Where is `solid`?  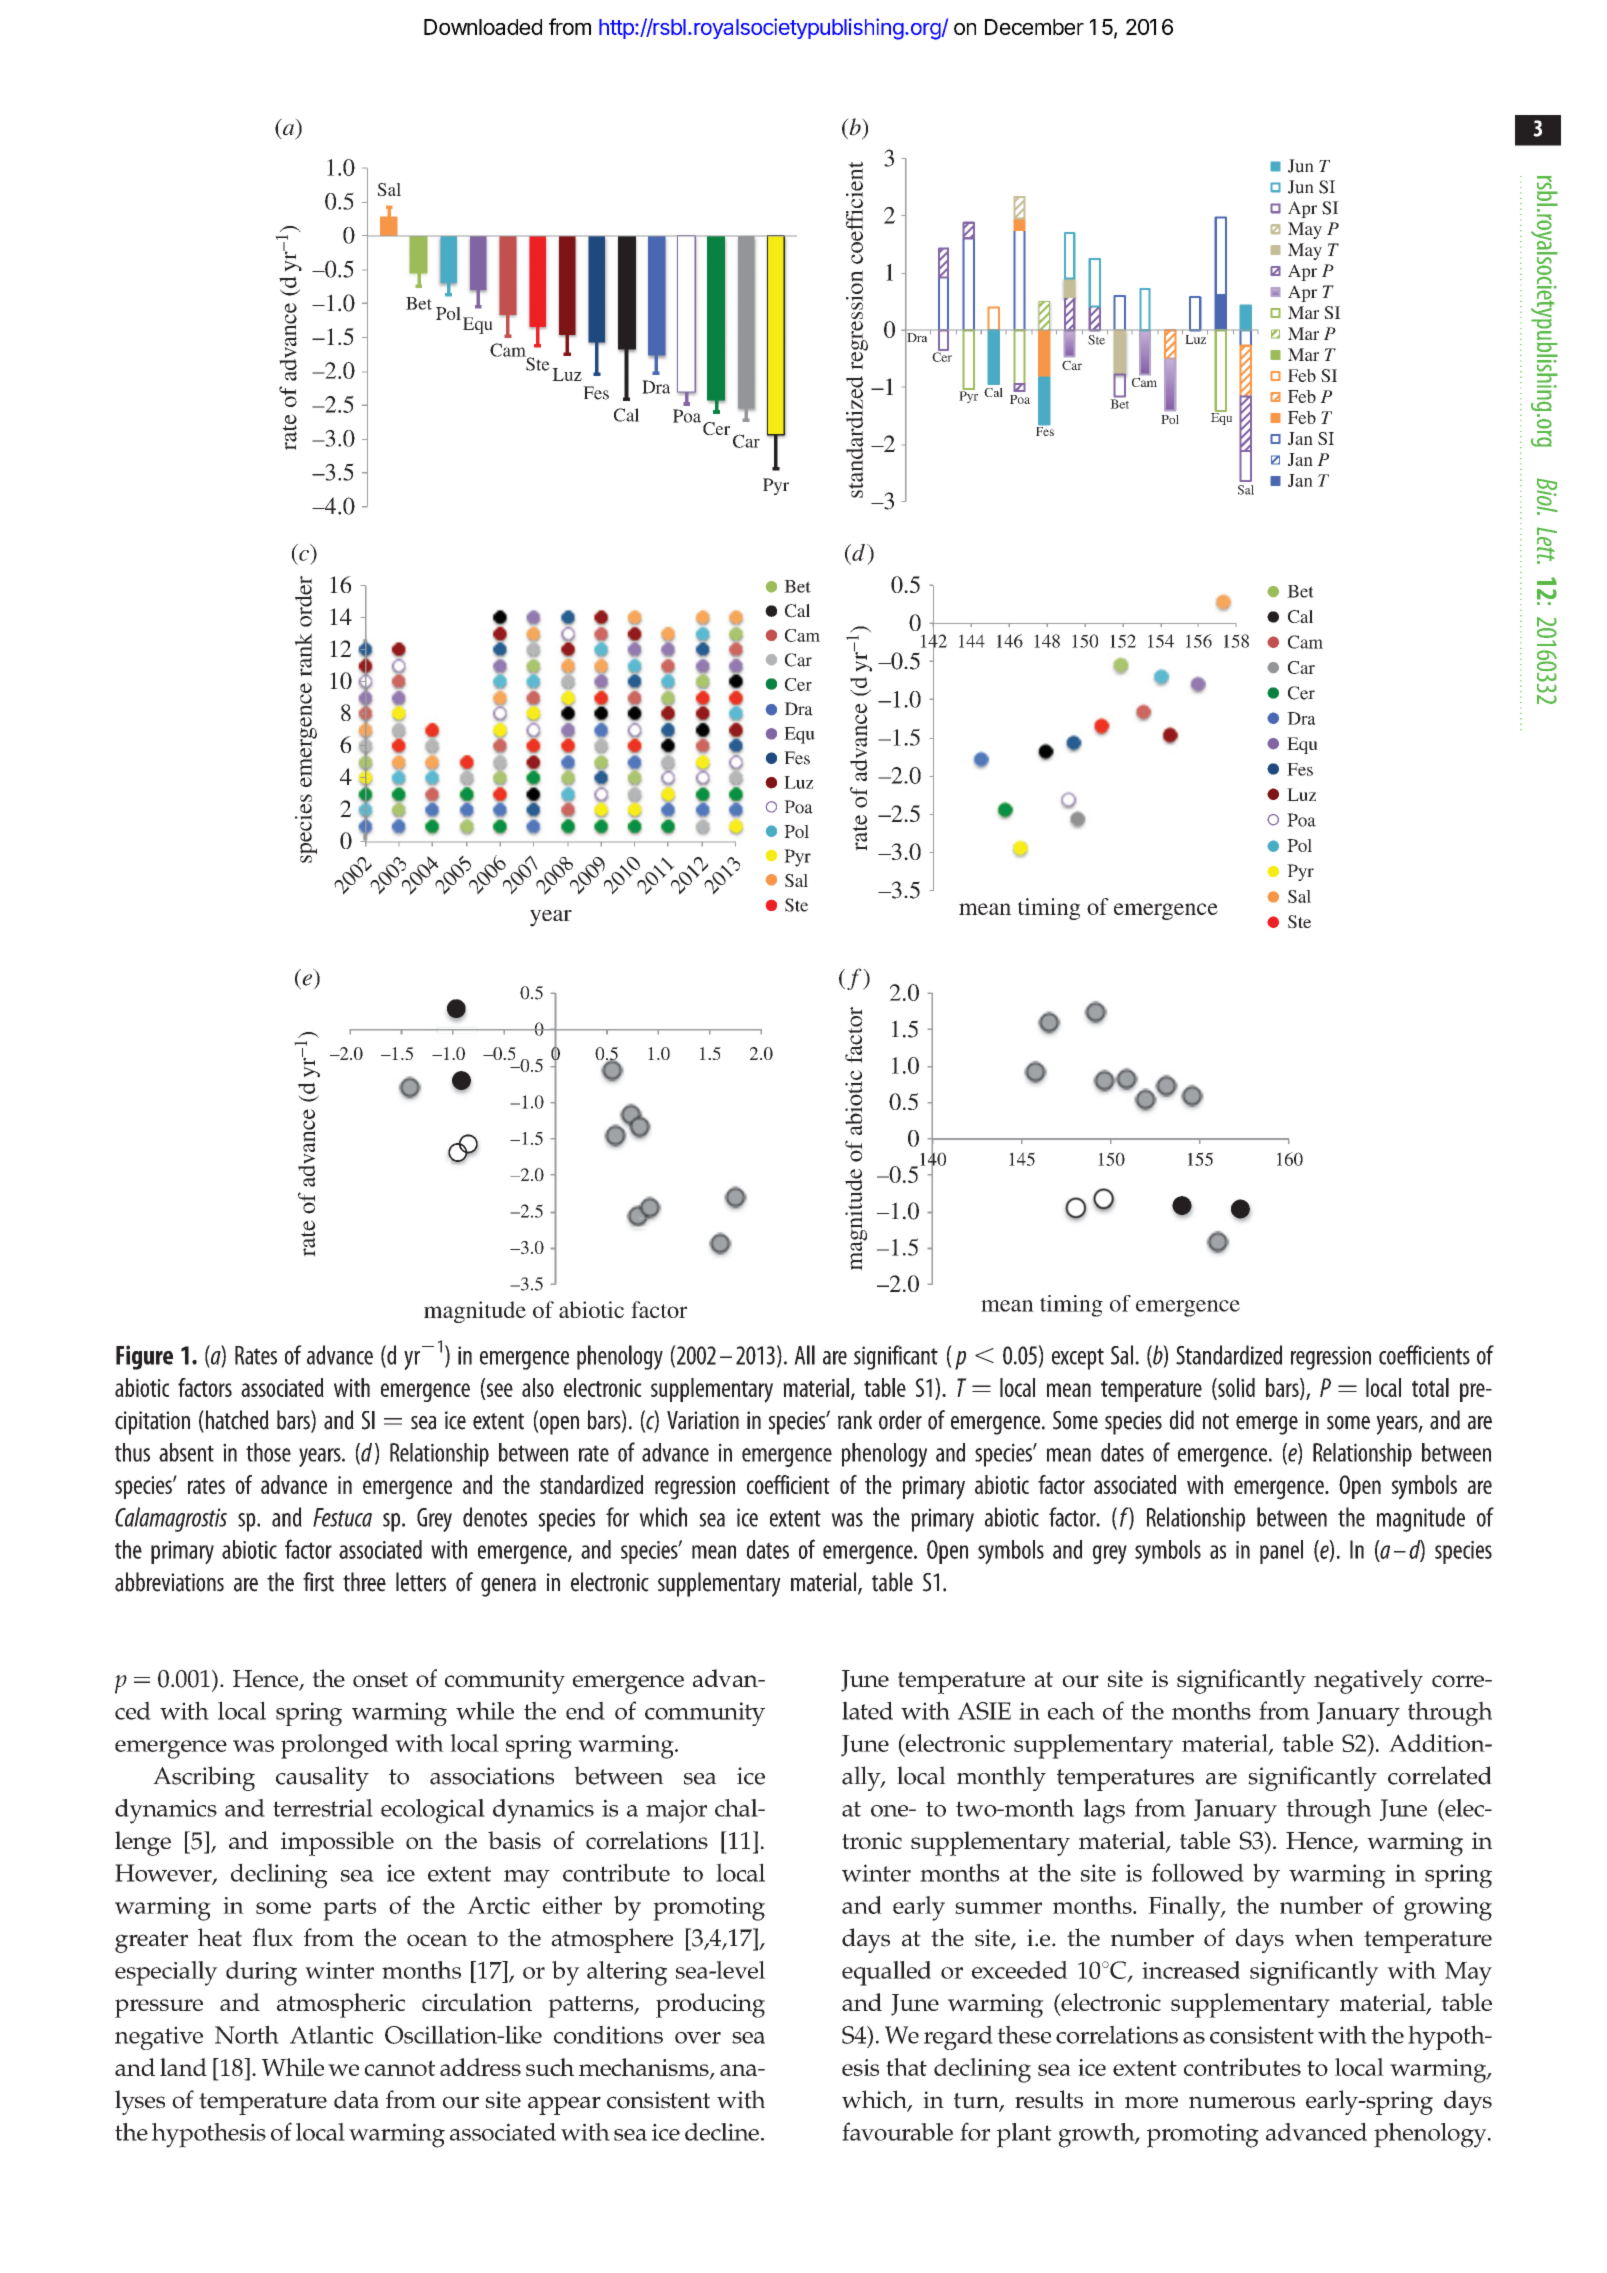 solid is located at coordinates (1235, 1388).
